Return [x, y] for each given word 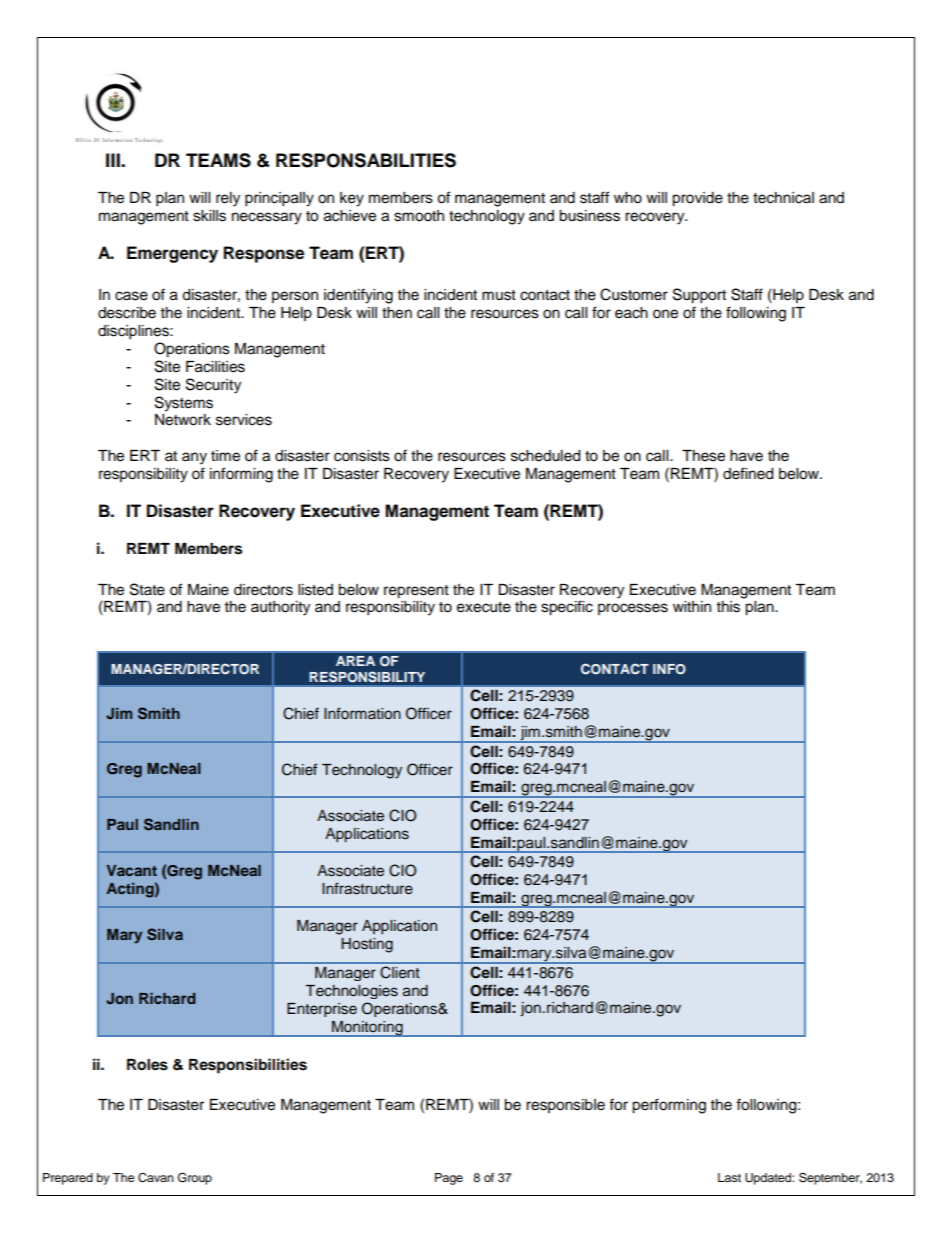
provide [697, 199]
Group [195, 1178]
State [147, 589]
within [692, 606]
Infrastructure [367, 888]
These [703, 456]
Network [183, 420]
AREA [355, 661]
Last [729, 1177]
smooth [419, 216]
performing [669, 1106]
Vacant [131, 870]
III [114, 160]
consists [362, 456]
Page [449, 1179]
